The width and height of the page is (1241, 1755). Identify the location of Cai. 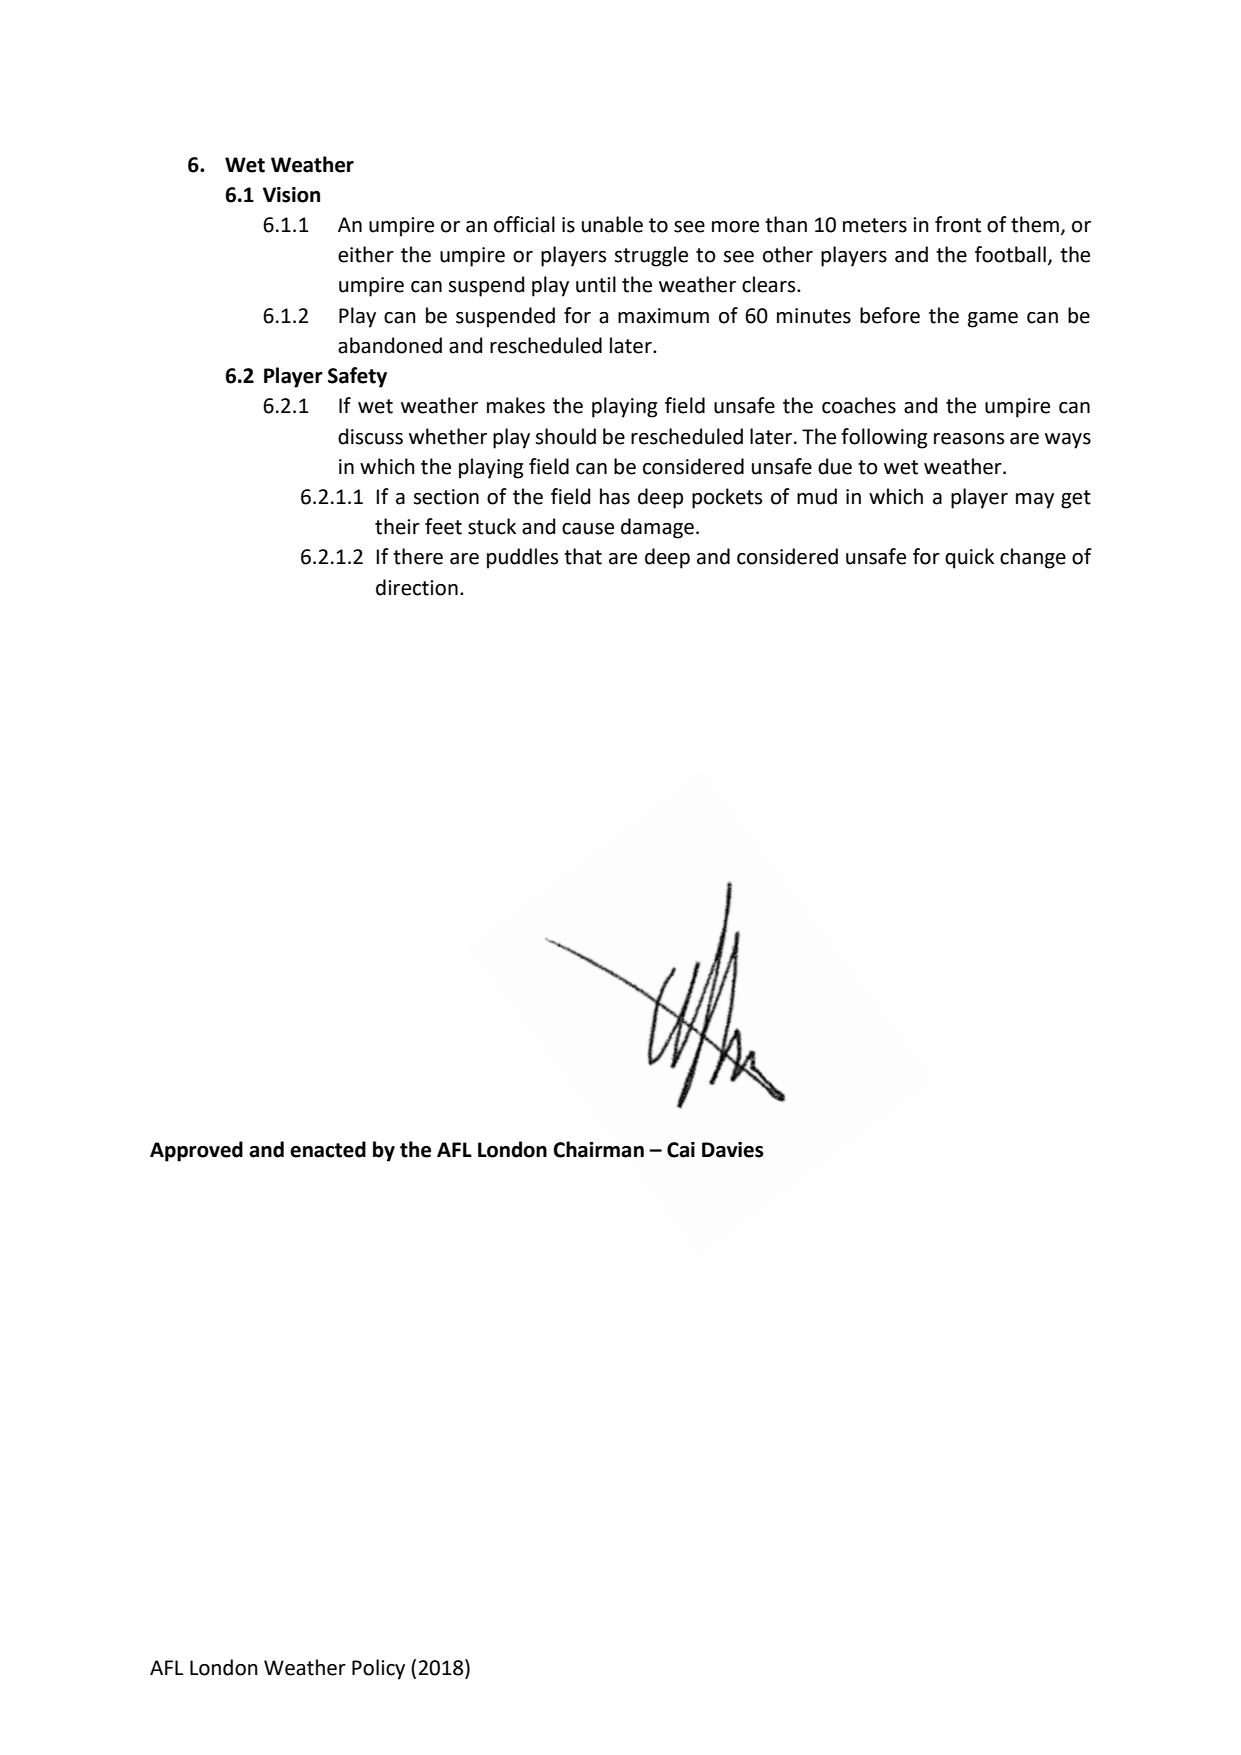
(681, 1150).
